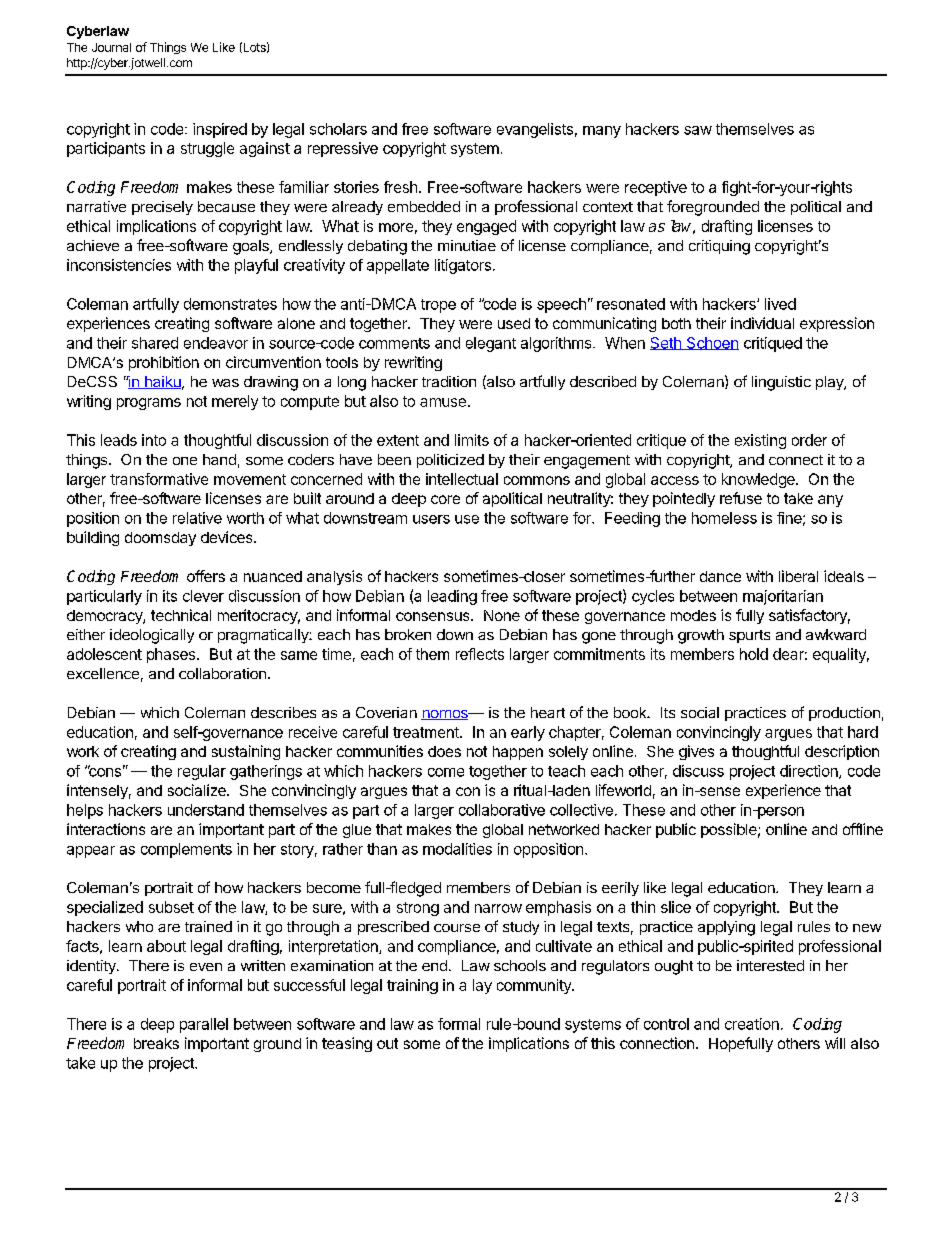 The image size is (952, 1233). I want to click on collaborative, so click(502, 810).
